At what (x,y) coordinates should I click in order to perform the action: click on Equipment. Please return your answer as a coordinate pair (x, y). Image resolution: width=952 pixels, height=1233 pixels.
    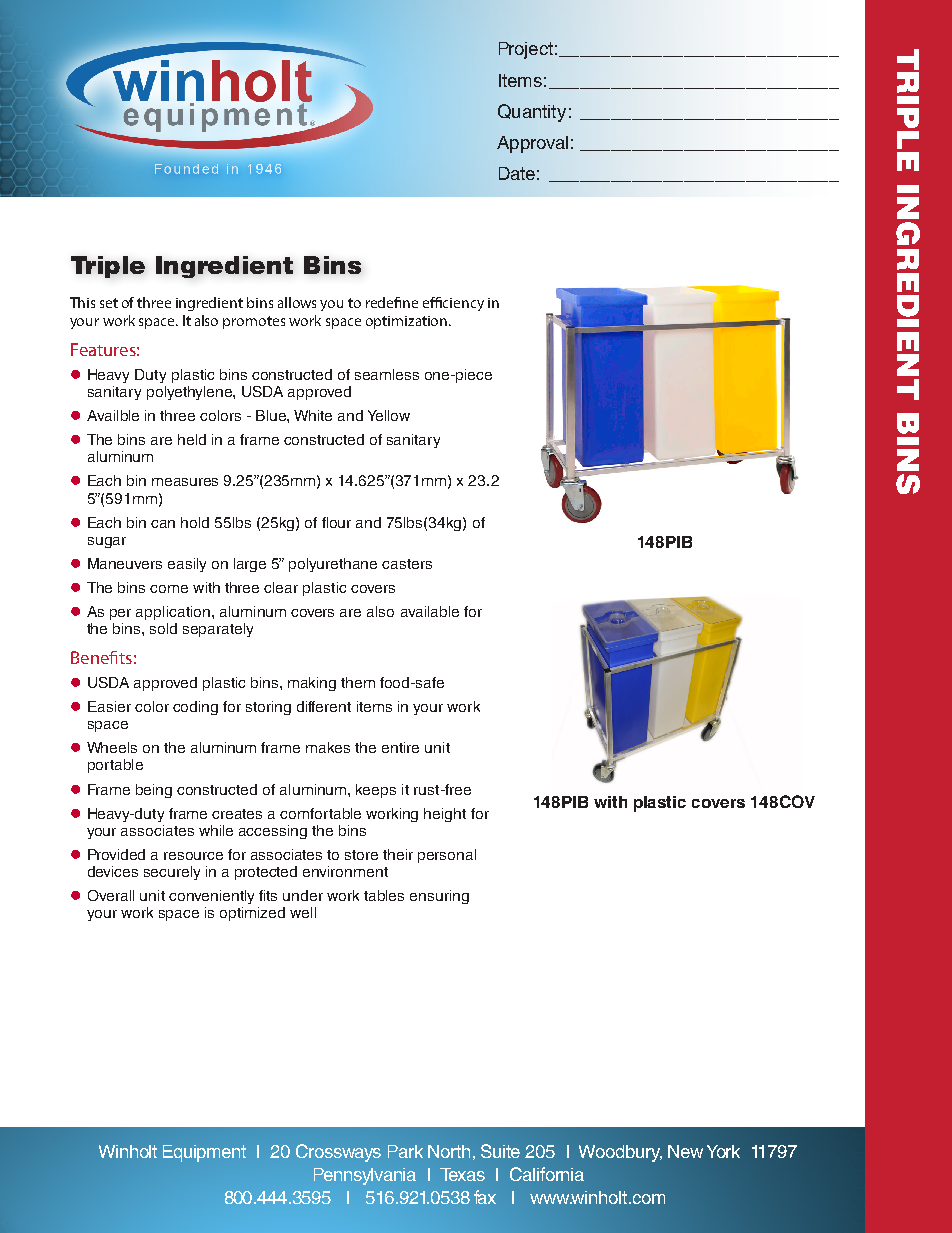
    Looking at the image, I should click on (204, 1153).
